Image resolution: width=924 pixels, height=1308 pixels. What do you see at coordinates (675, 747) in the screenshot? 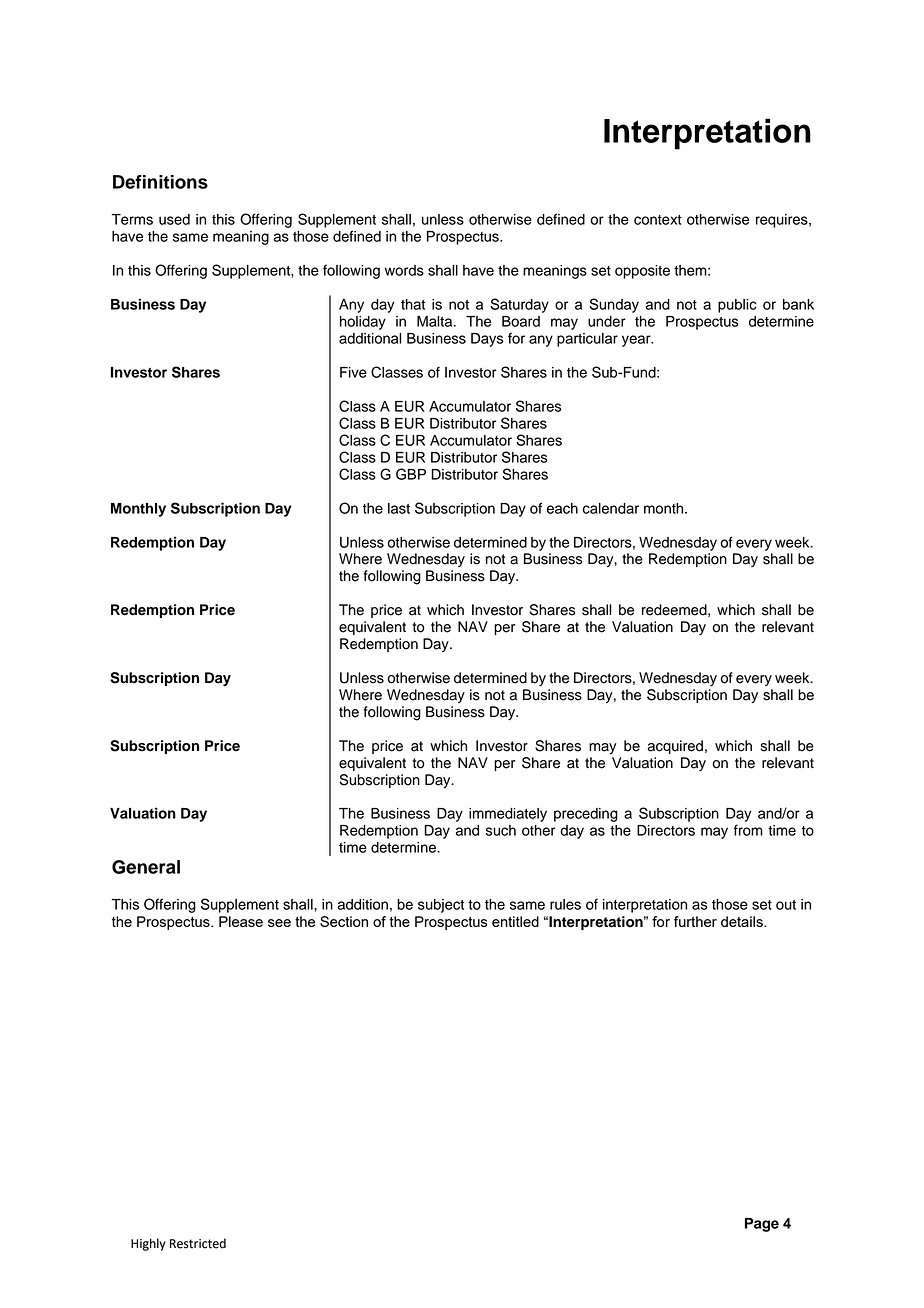
I see `acquired` at bounding box center [675, 747].
